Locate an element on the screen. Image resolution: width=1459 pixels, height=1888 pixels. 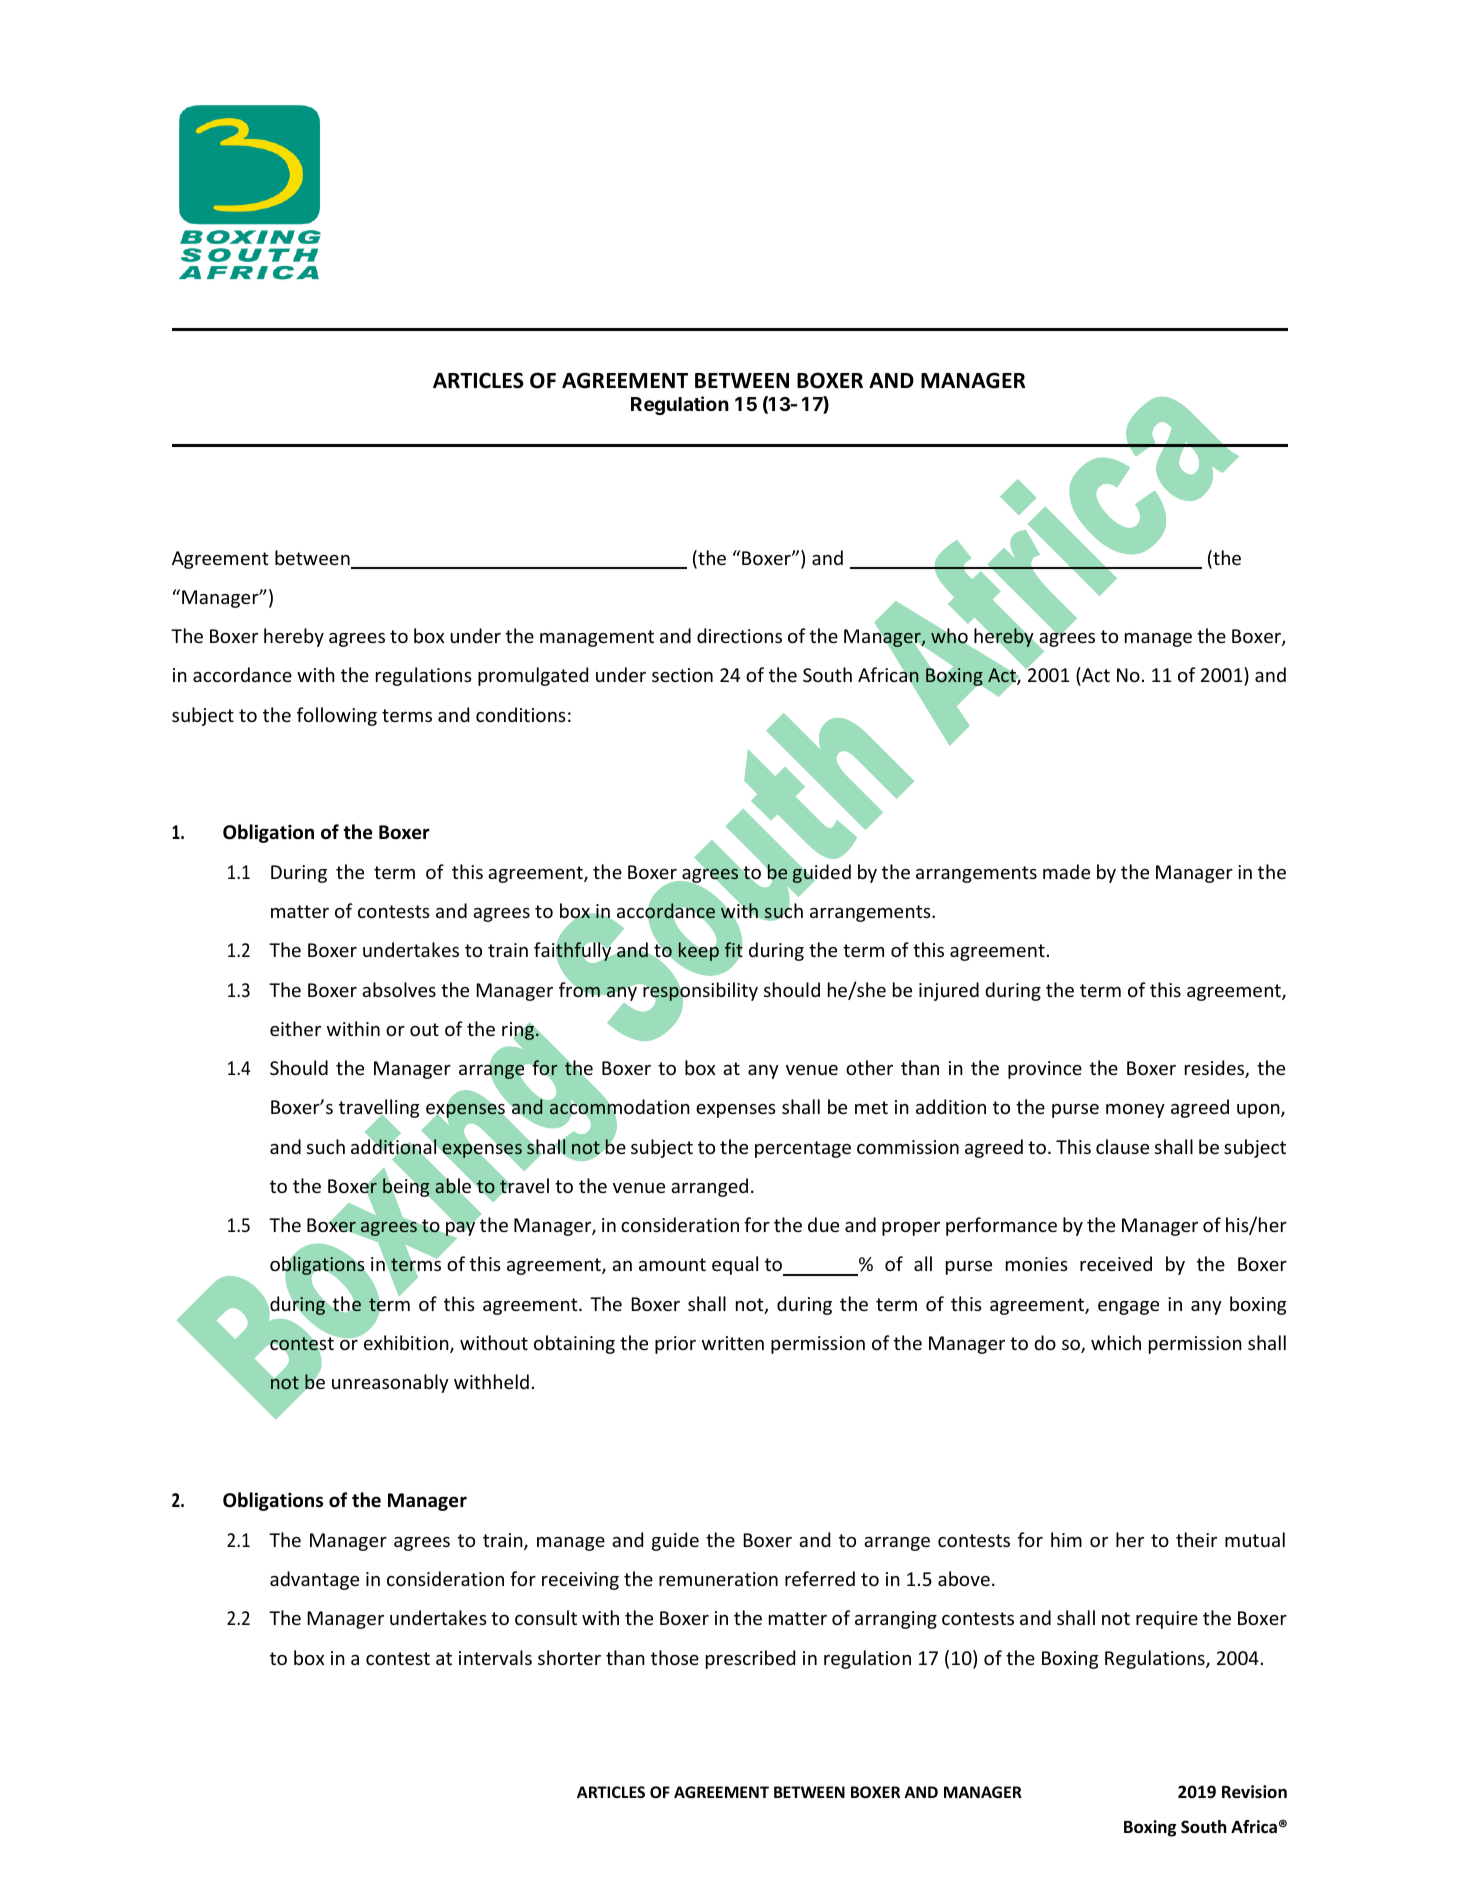
prescribed is located at coordinates (750, 1659).
